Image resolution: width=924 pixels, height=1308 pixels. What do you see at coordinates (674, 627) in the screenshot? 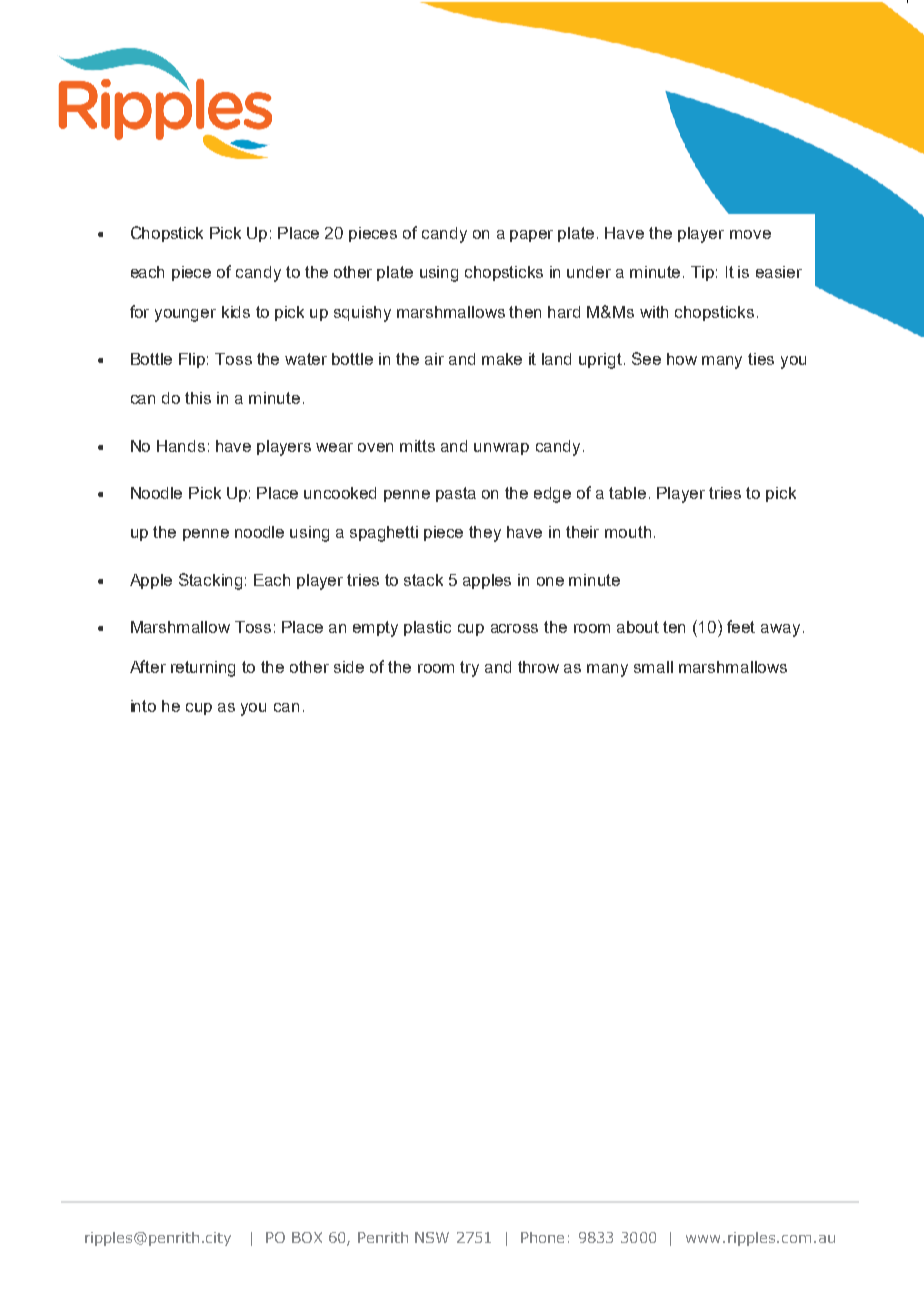
I see `ten` at bounding box center [674, 627].
